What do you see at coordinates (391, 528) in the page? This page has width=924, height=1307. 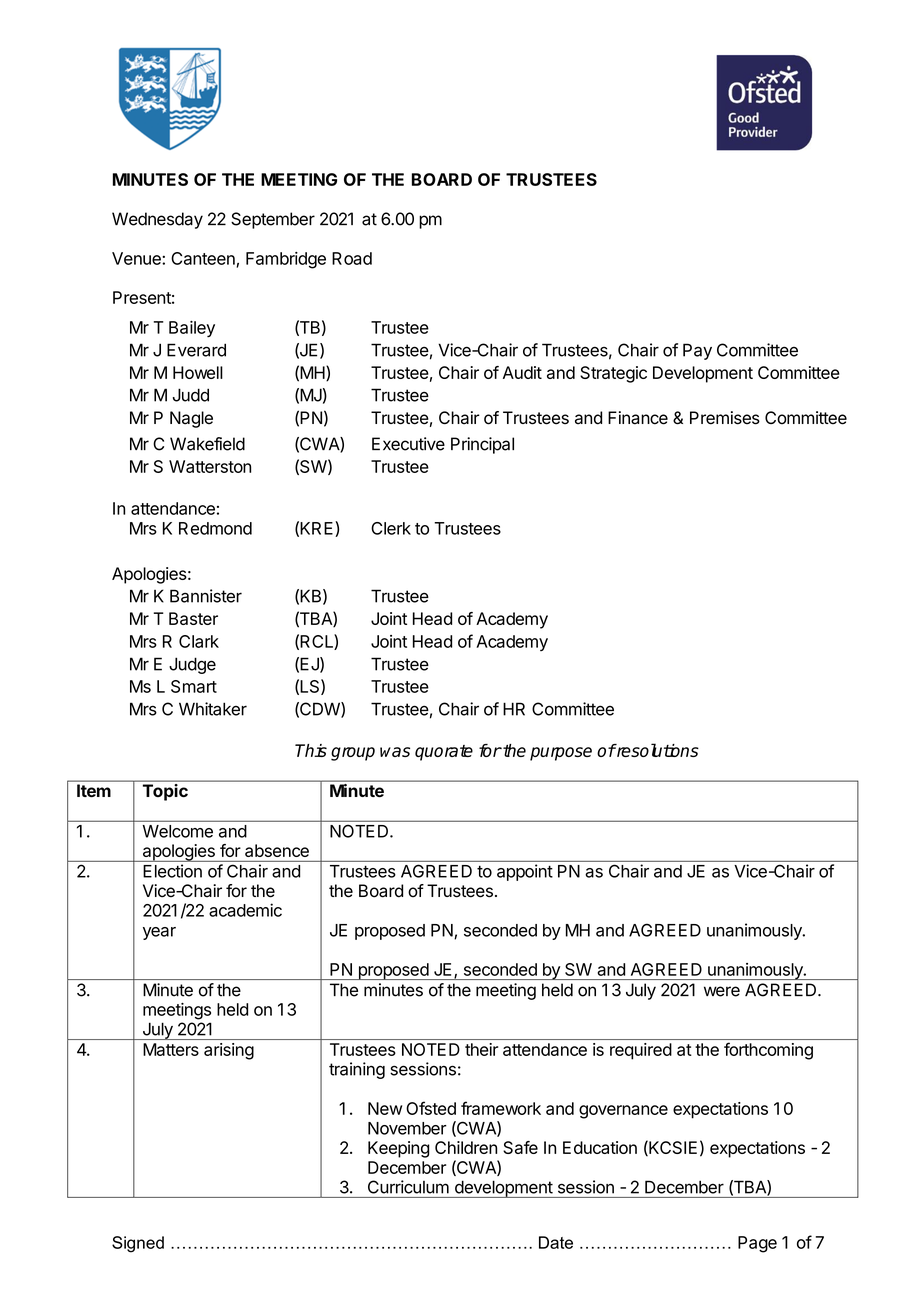 I see `Clerk` at bounding box center [391, 528].
